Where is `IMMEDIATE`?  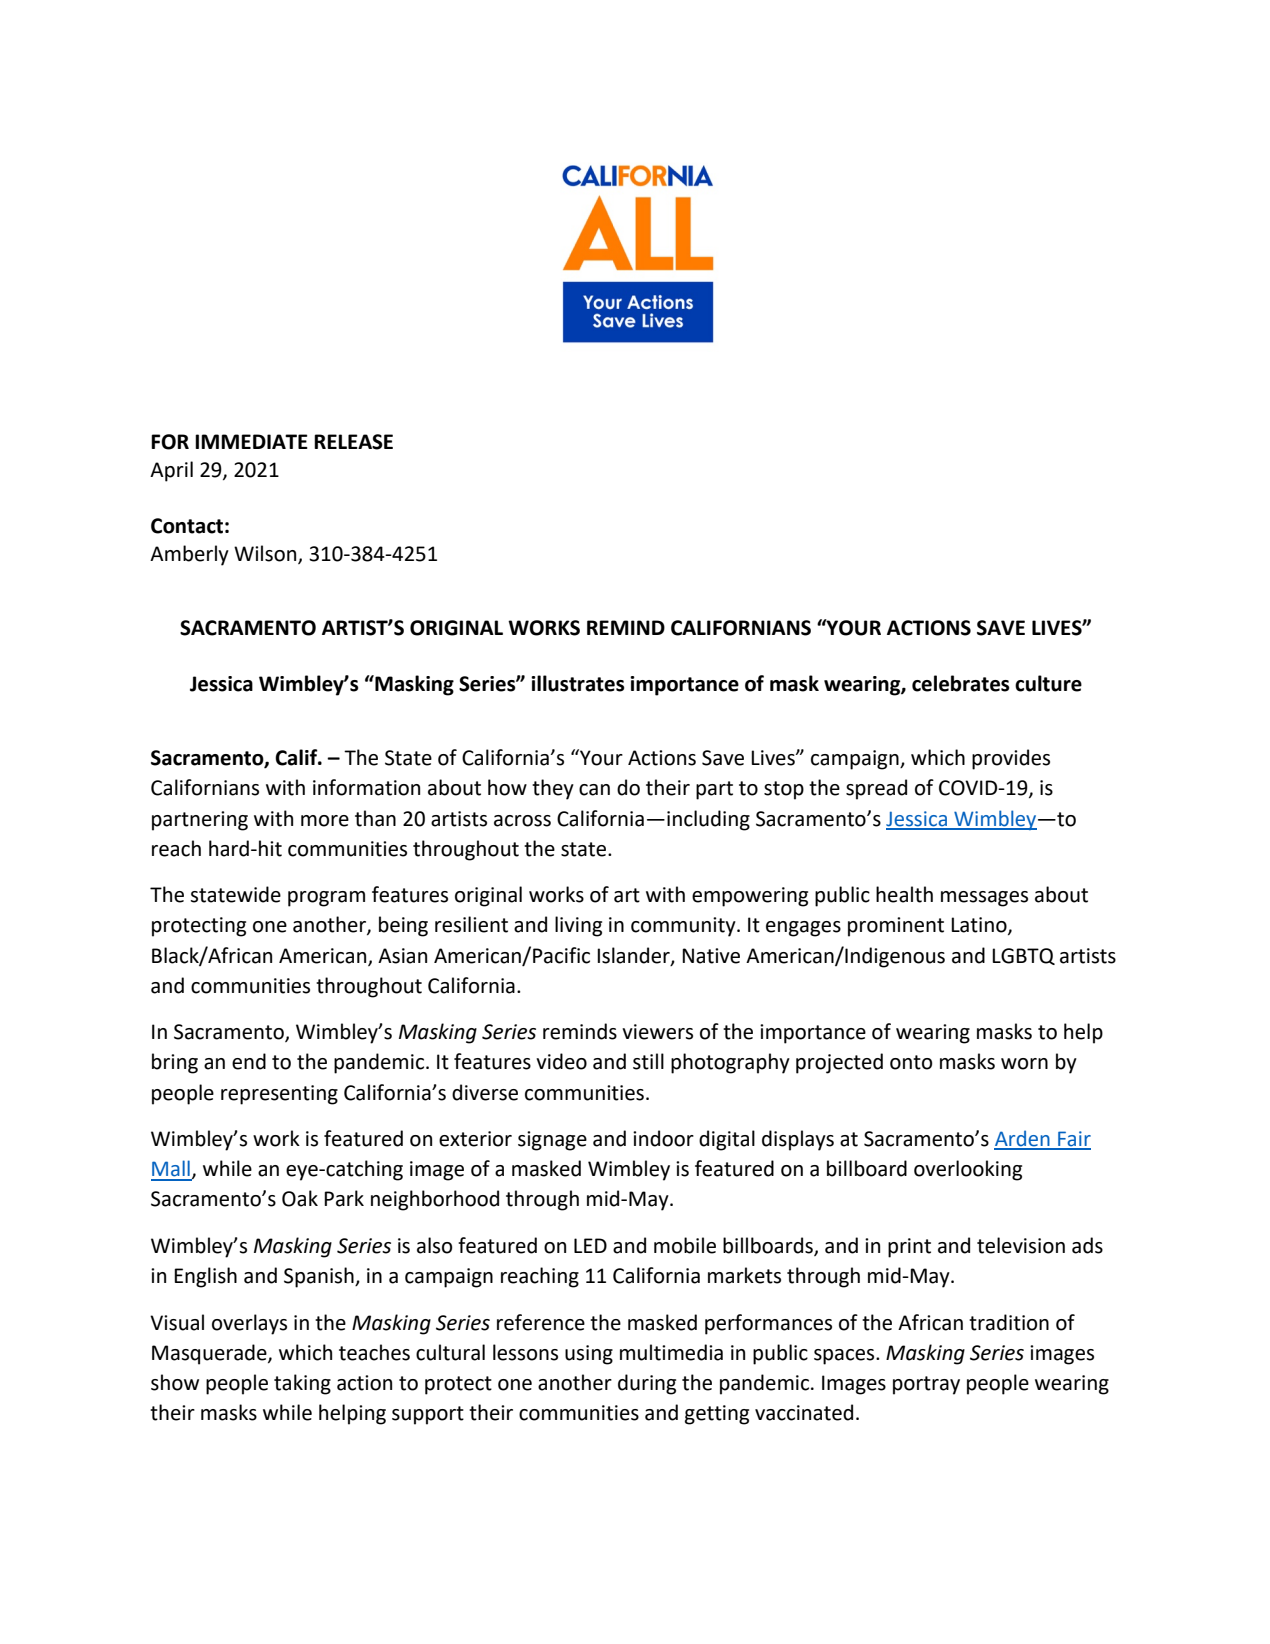 IMMEDIATE is located at coordinates (251, 441).
